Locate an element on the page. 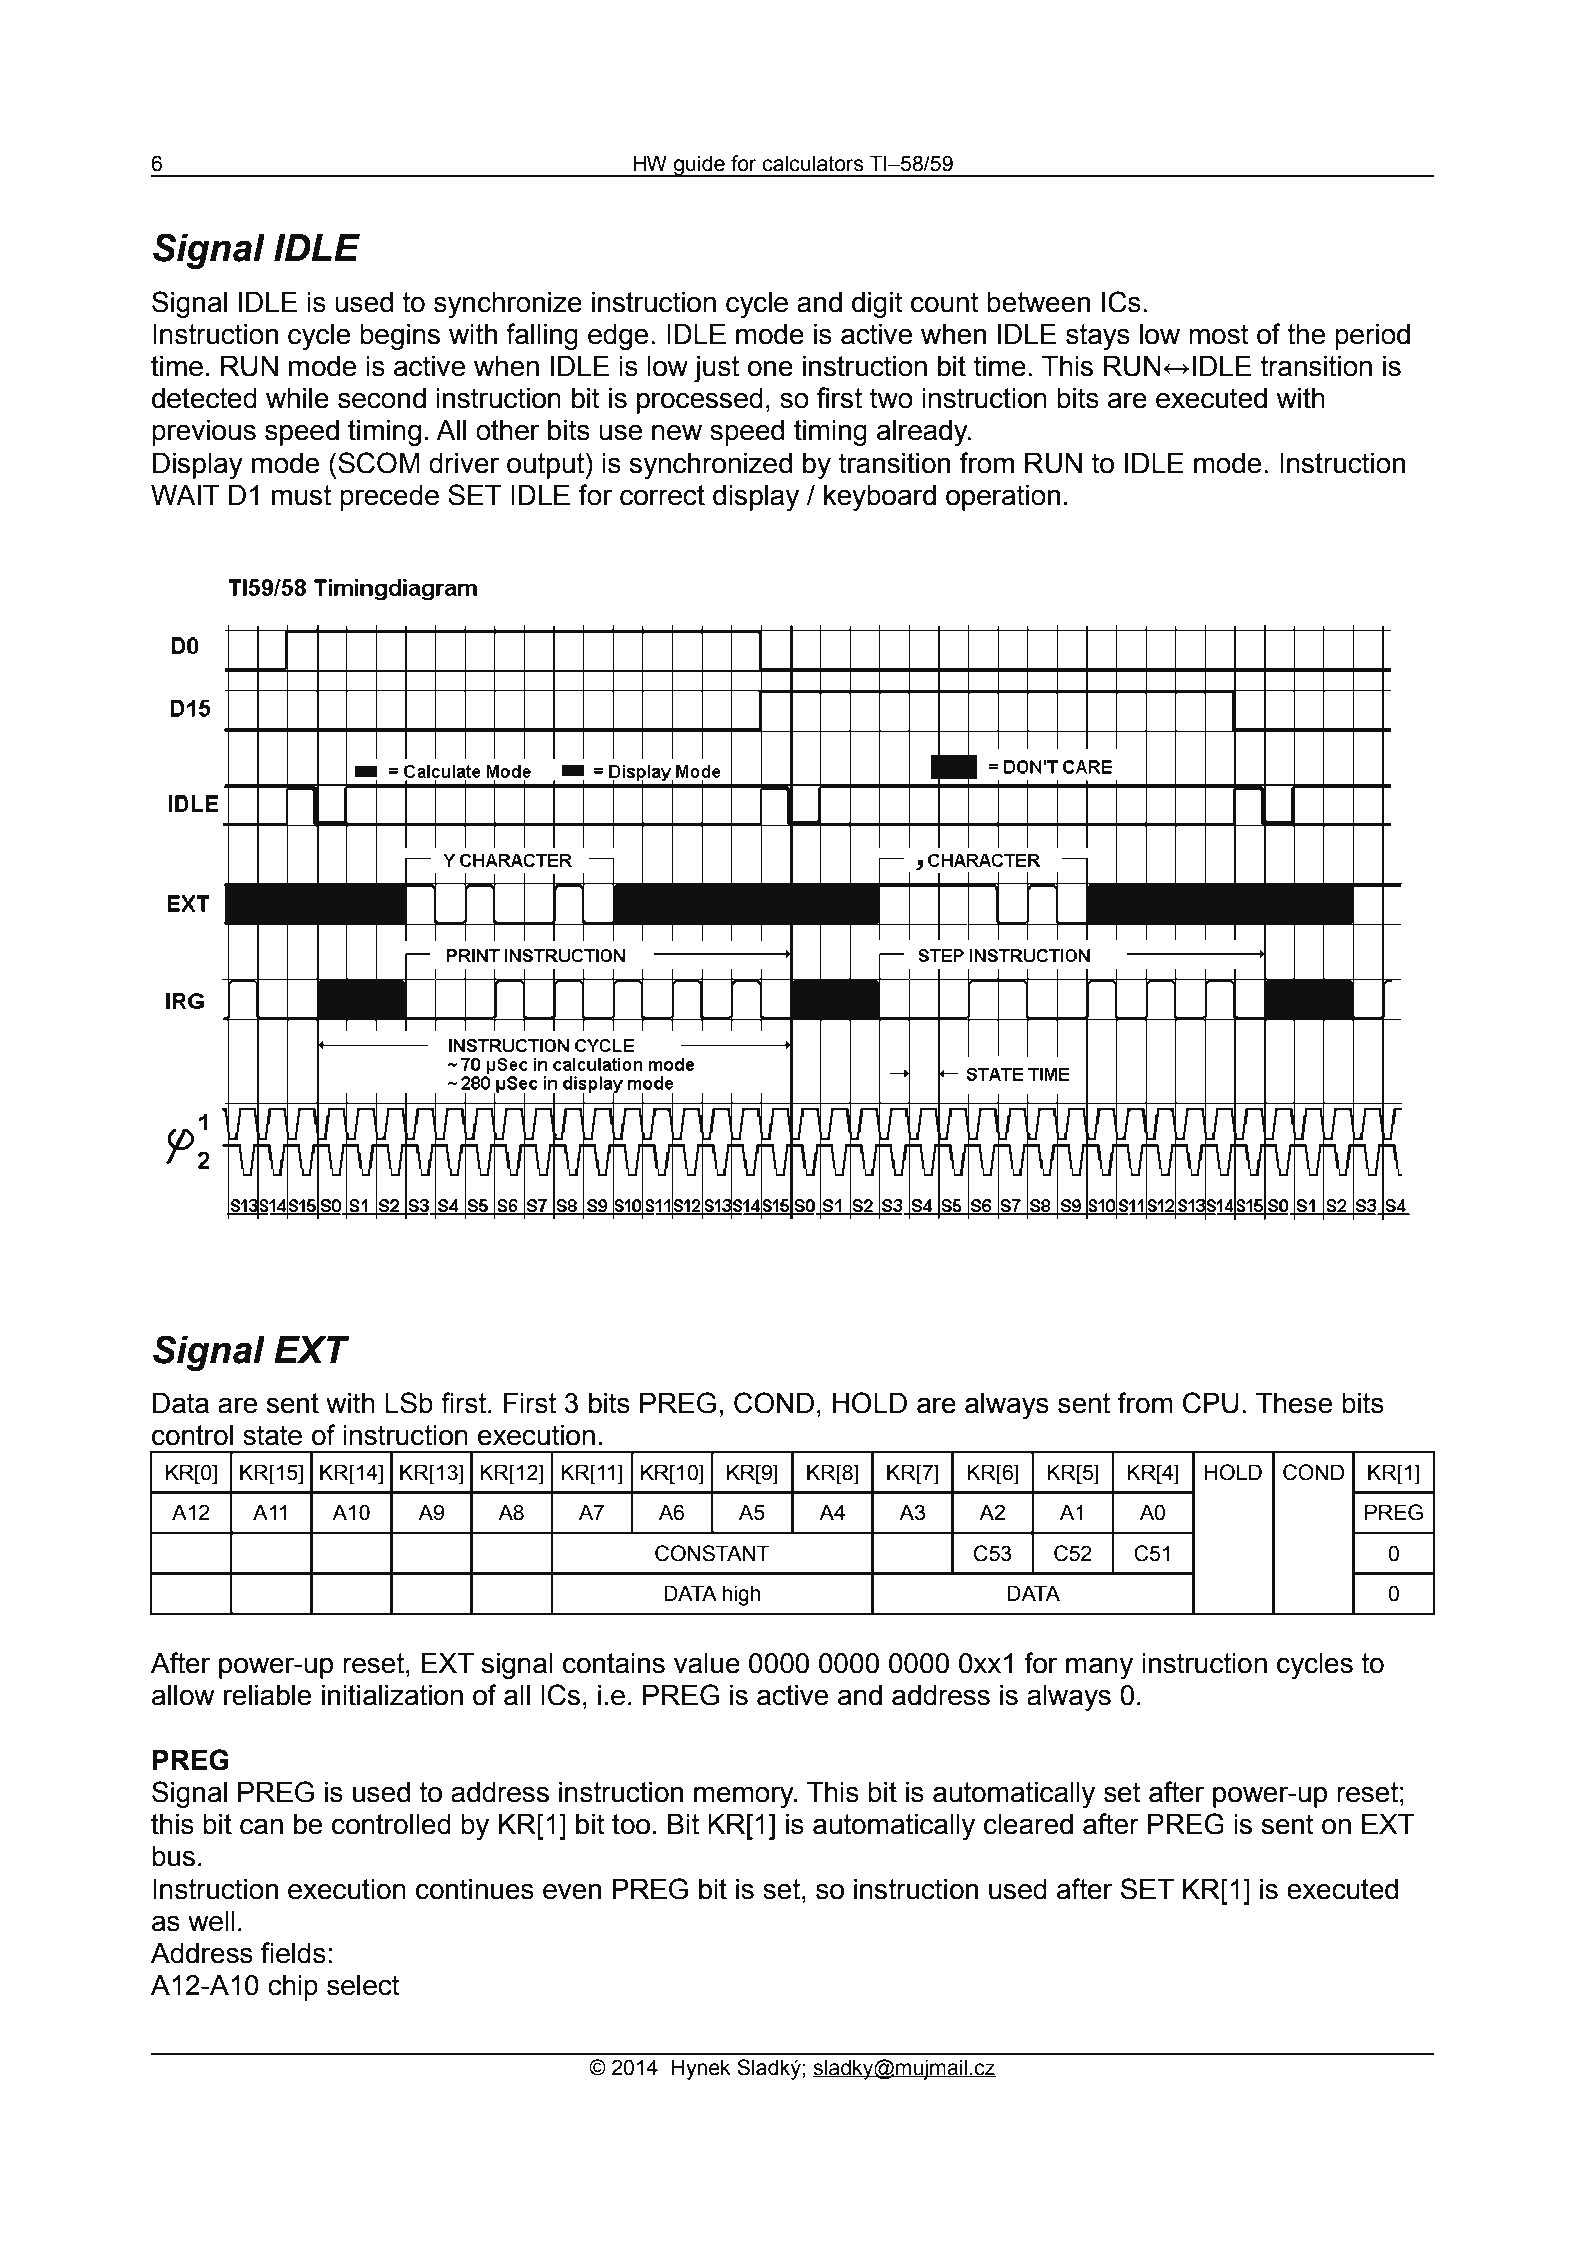 The width and height of the image is (1584, 2242). many is located at coordinates (1099, 1668).
